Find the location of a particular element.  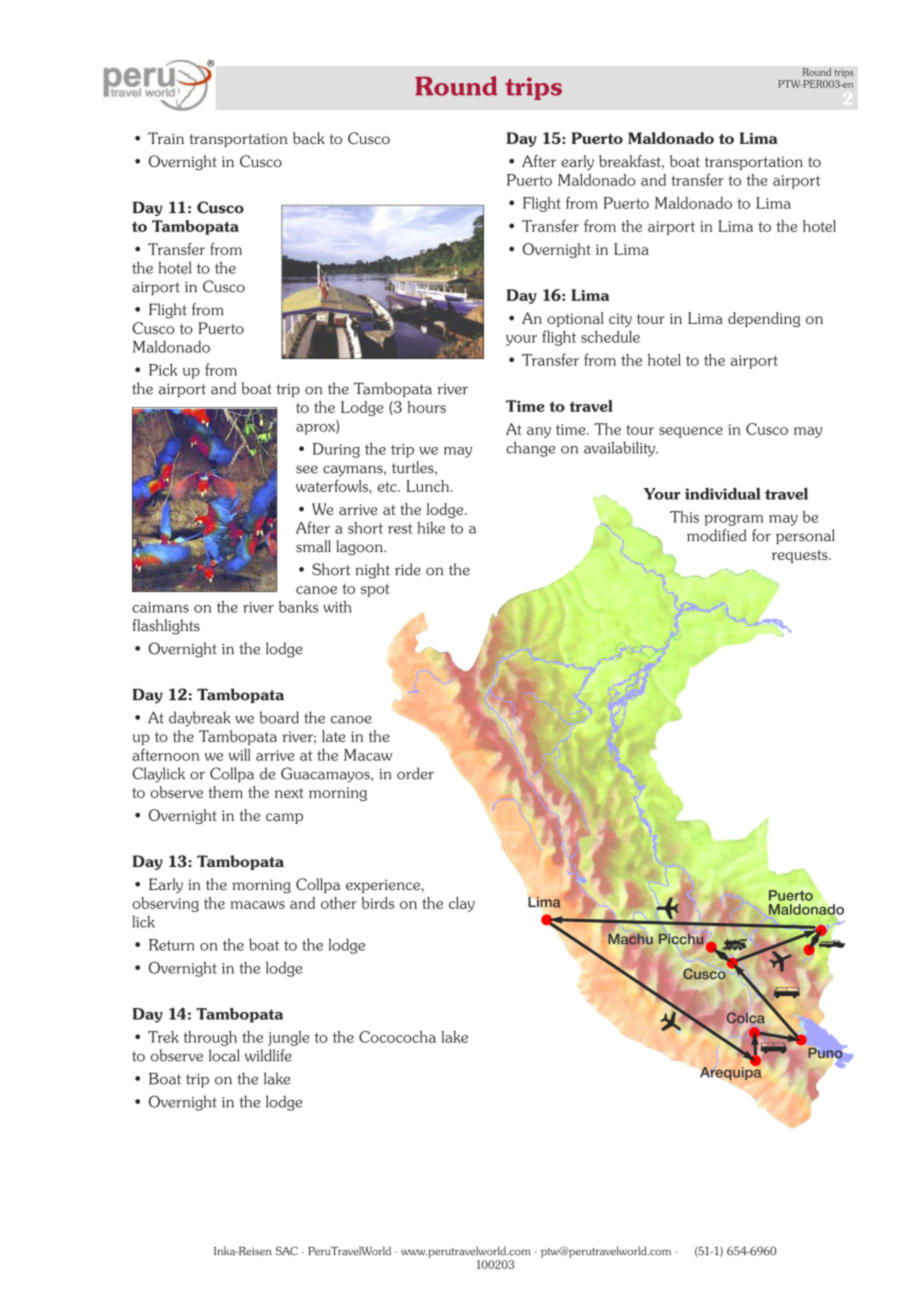

small is located at coordinates (313, 546).
